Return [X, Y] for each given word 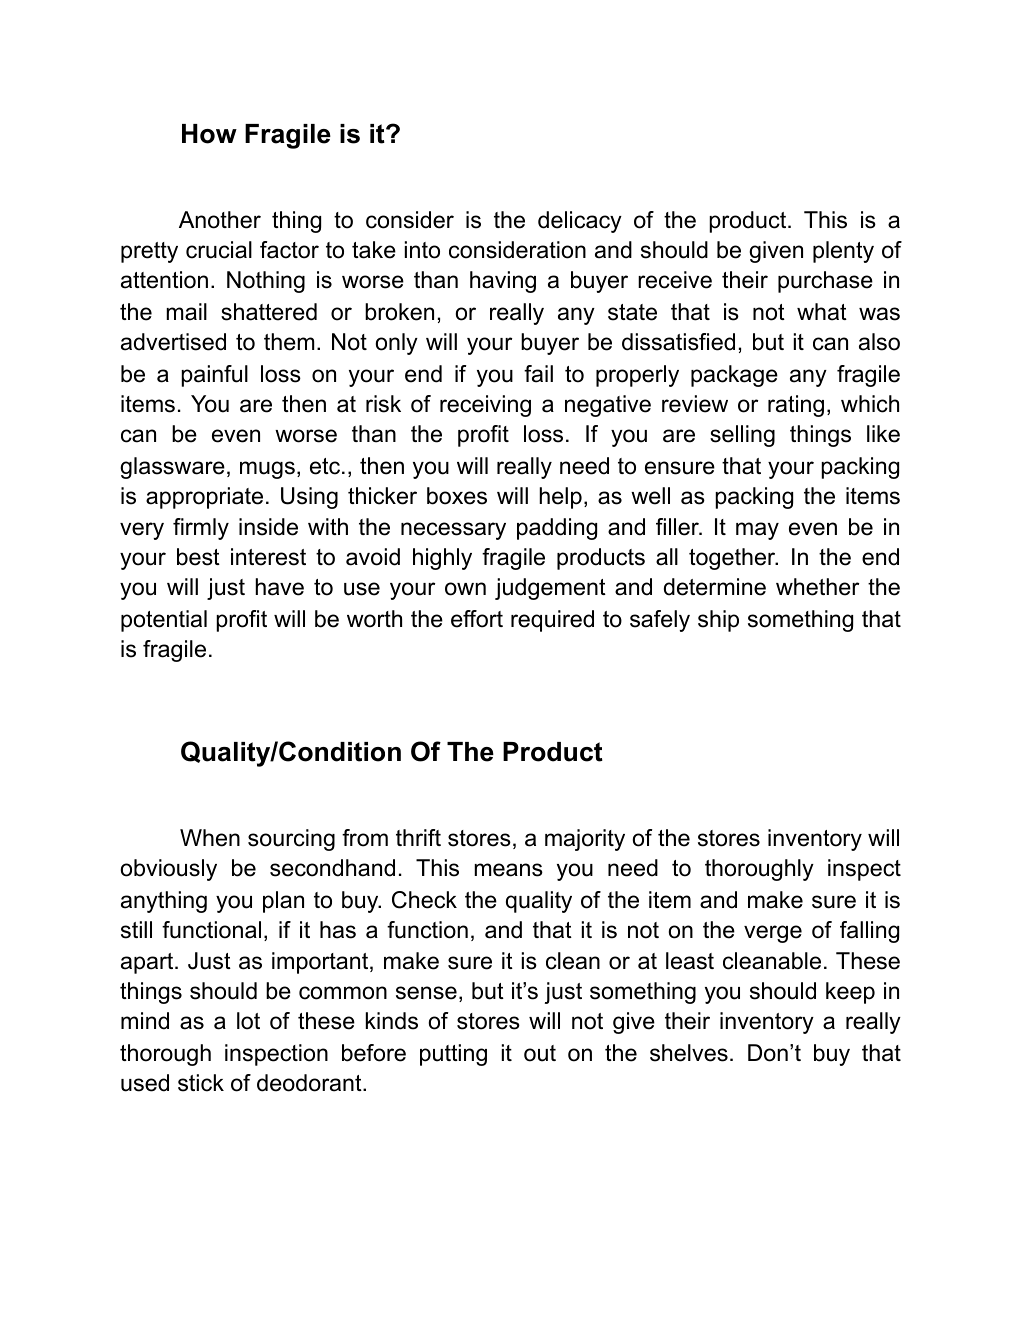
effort [477, 619]
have [279, 587]
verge [773, 934]
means [508, 870]
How [209, 134]
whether [817, 587]
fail [538, 374]
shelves [689, 1053]
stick [201, 1083]
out [540, 1053]
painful [214, 376]
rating [796, 406]
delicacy [580, 222]
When [210, 838]
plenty [843, 252]
